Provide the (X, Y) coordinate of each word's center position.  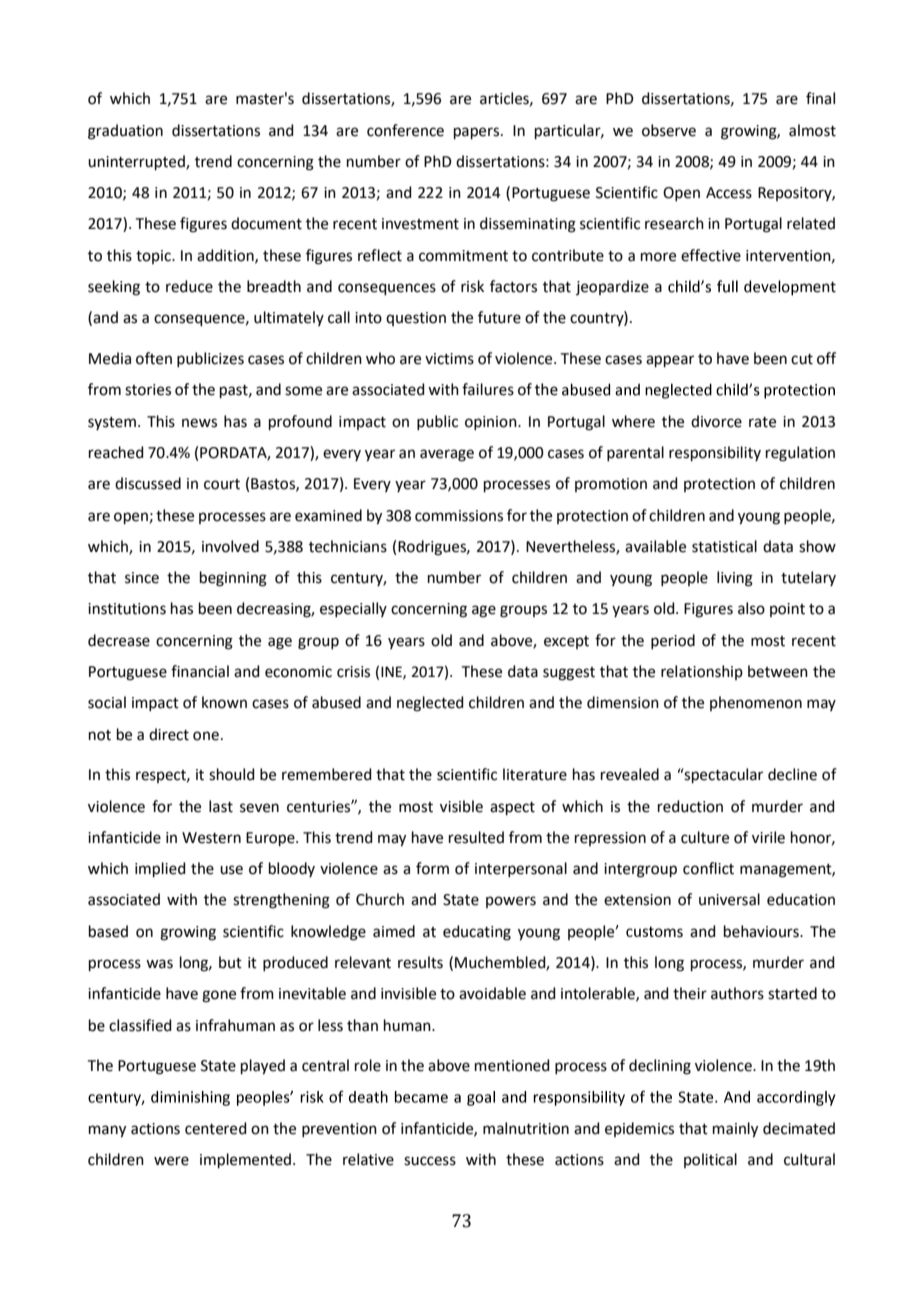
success (430, 1161)
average (447, 455)
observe (669, 130)
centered (216, 1128)
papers (478, 133)
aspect (512, 808)
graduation (125, 132)
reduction (690, 806)
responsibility (715, 453)
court (222, 484)
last (221, 806)
